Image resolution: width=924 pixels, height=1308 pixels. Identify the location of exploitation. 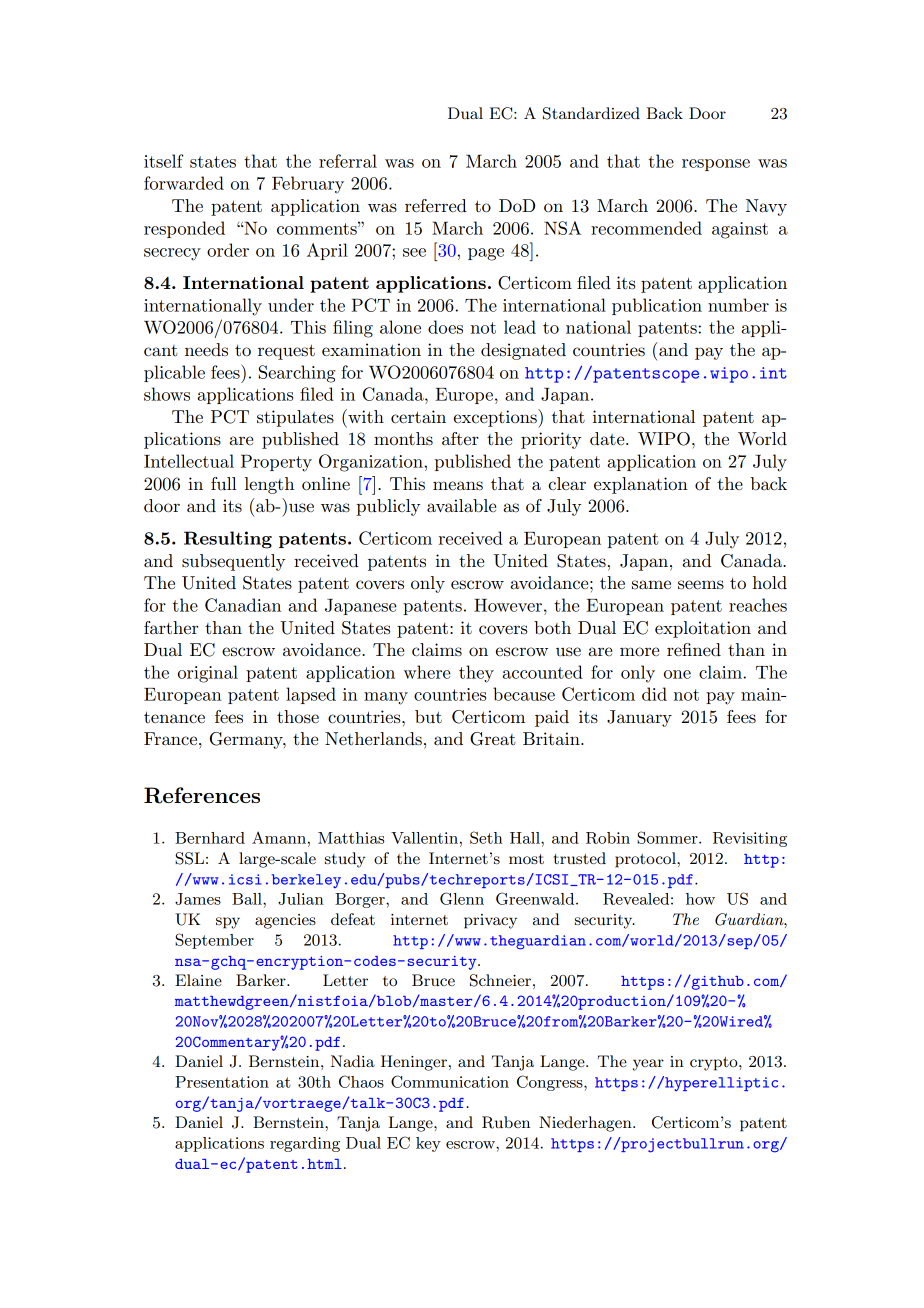
(703, 629).
